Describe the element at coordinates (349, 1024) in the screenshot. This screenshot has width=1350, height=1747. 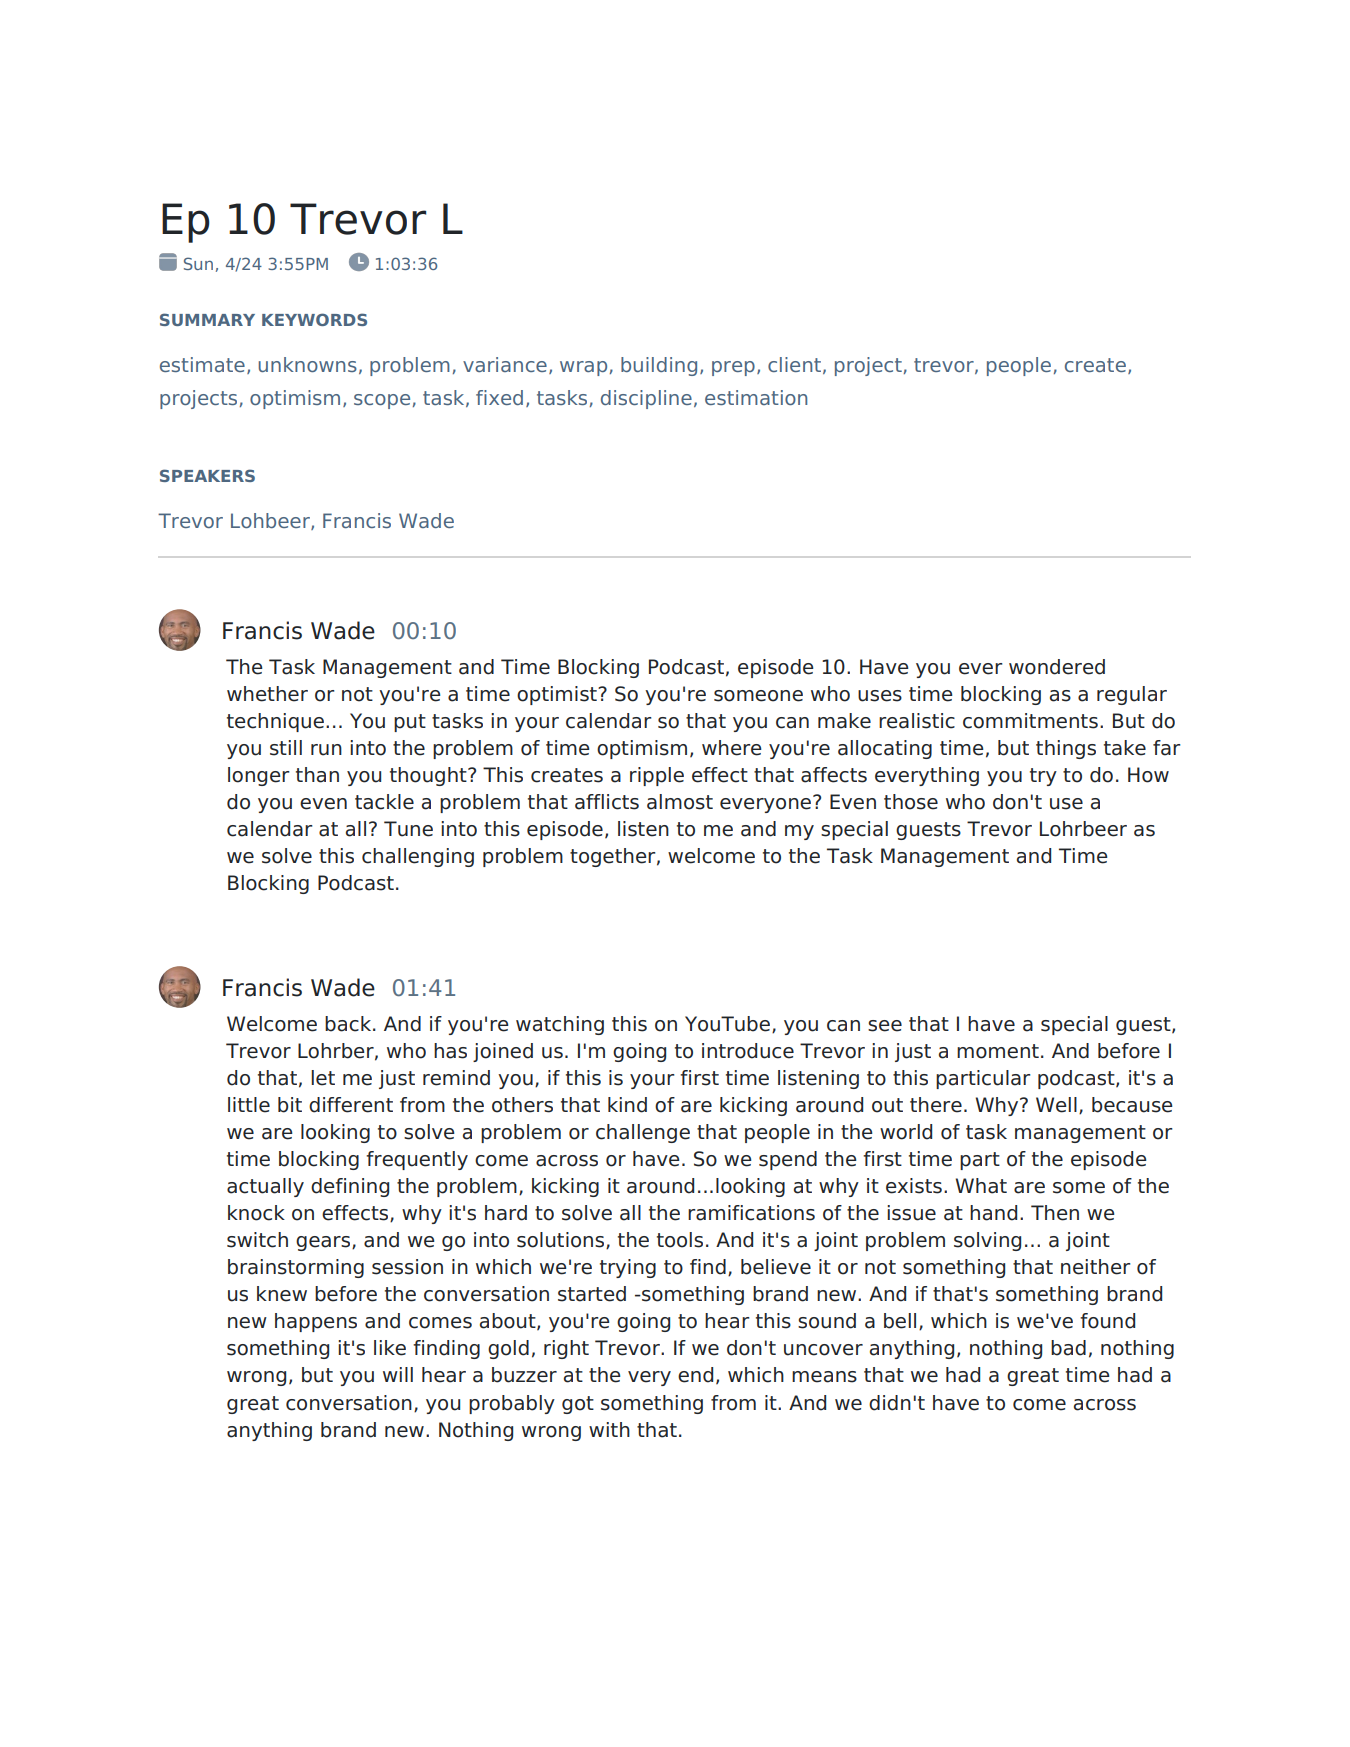
I see `back` at that location.
